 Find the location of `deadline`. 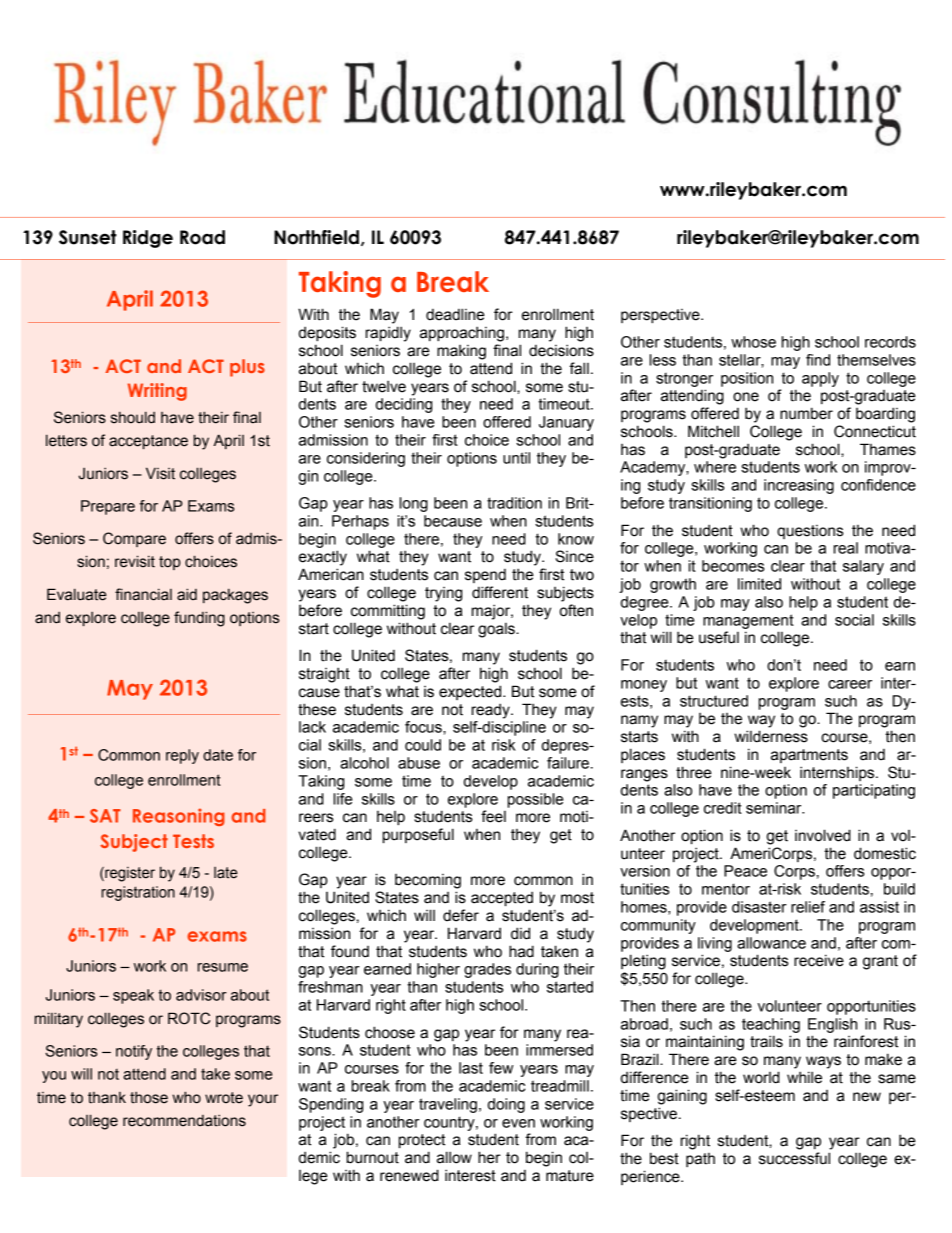

deadline is located at coordinates (455, 314).
